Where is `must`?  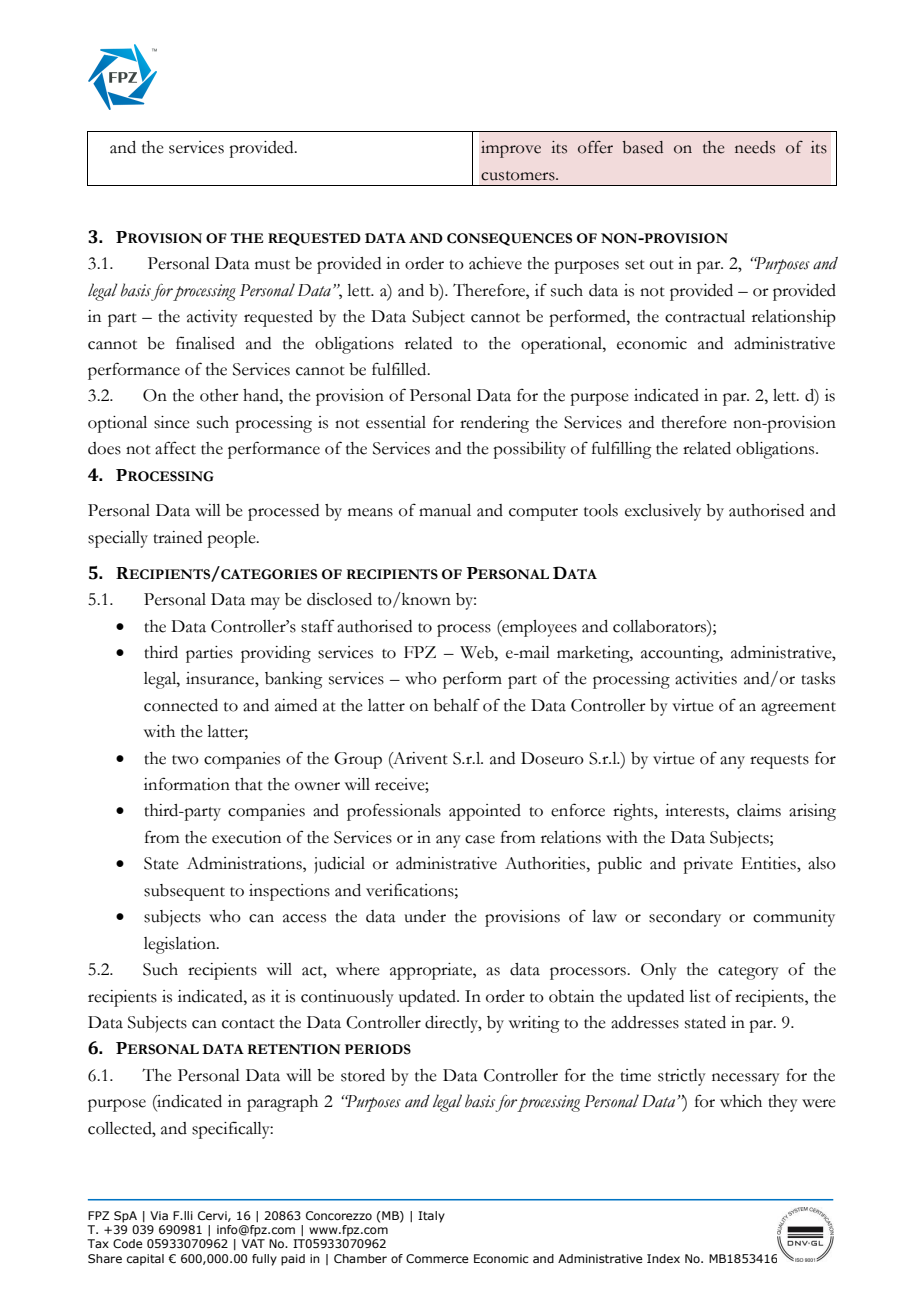
must is located at coordinates (272, 265).
